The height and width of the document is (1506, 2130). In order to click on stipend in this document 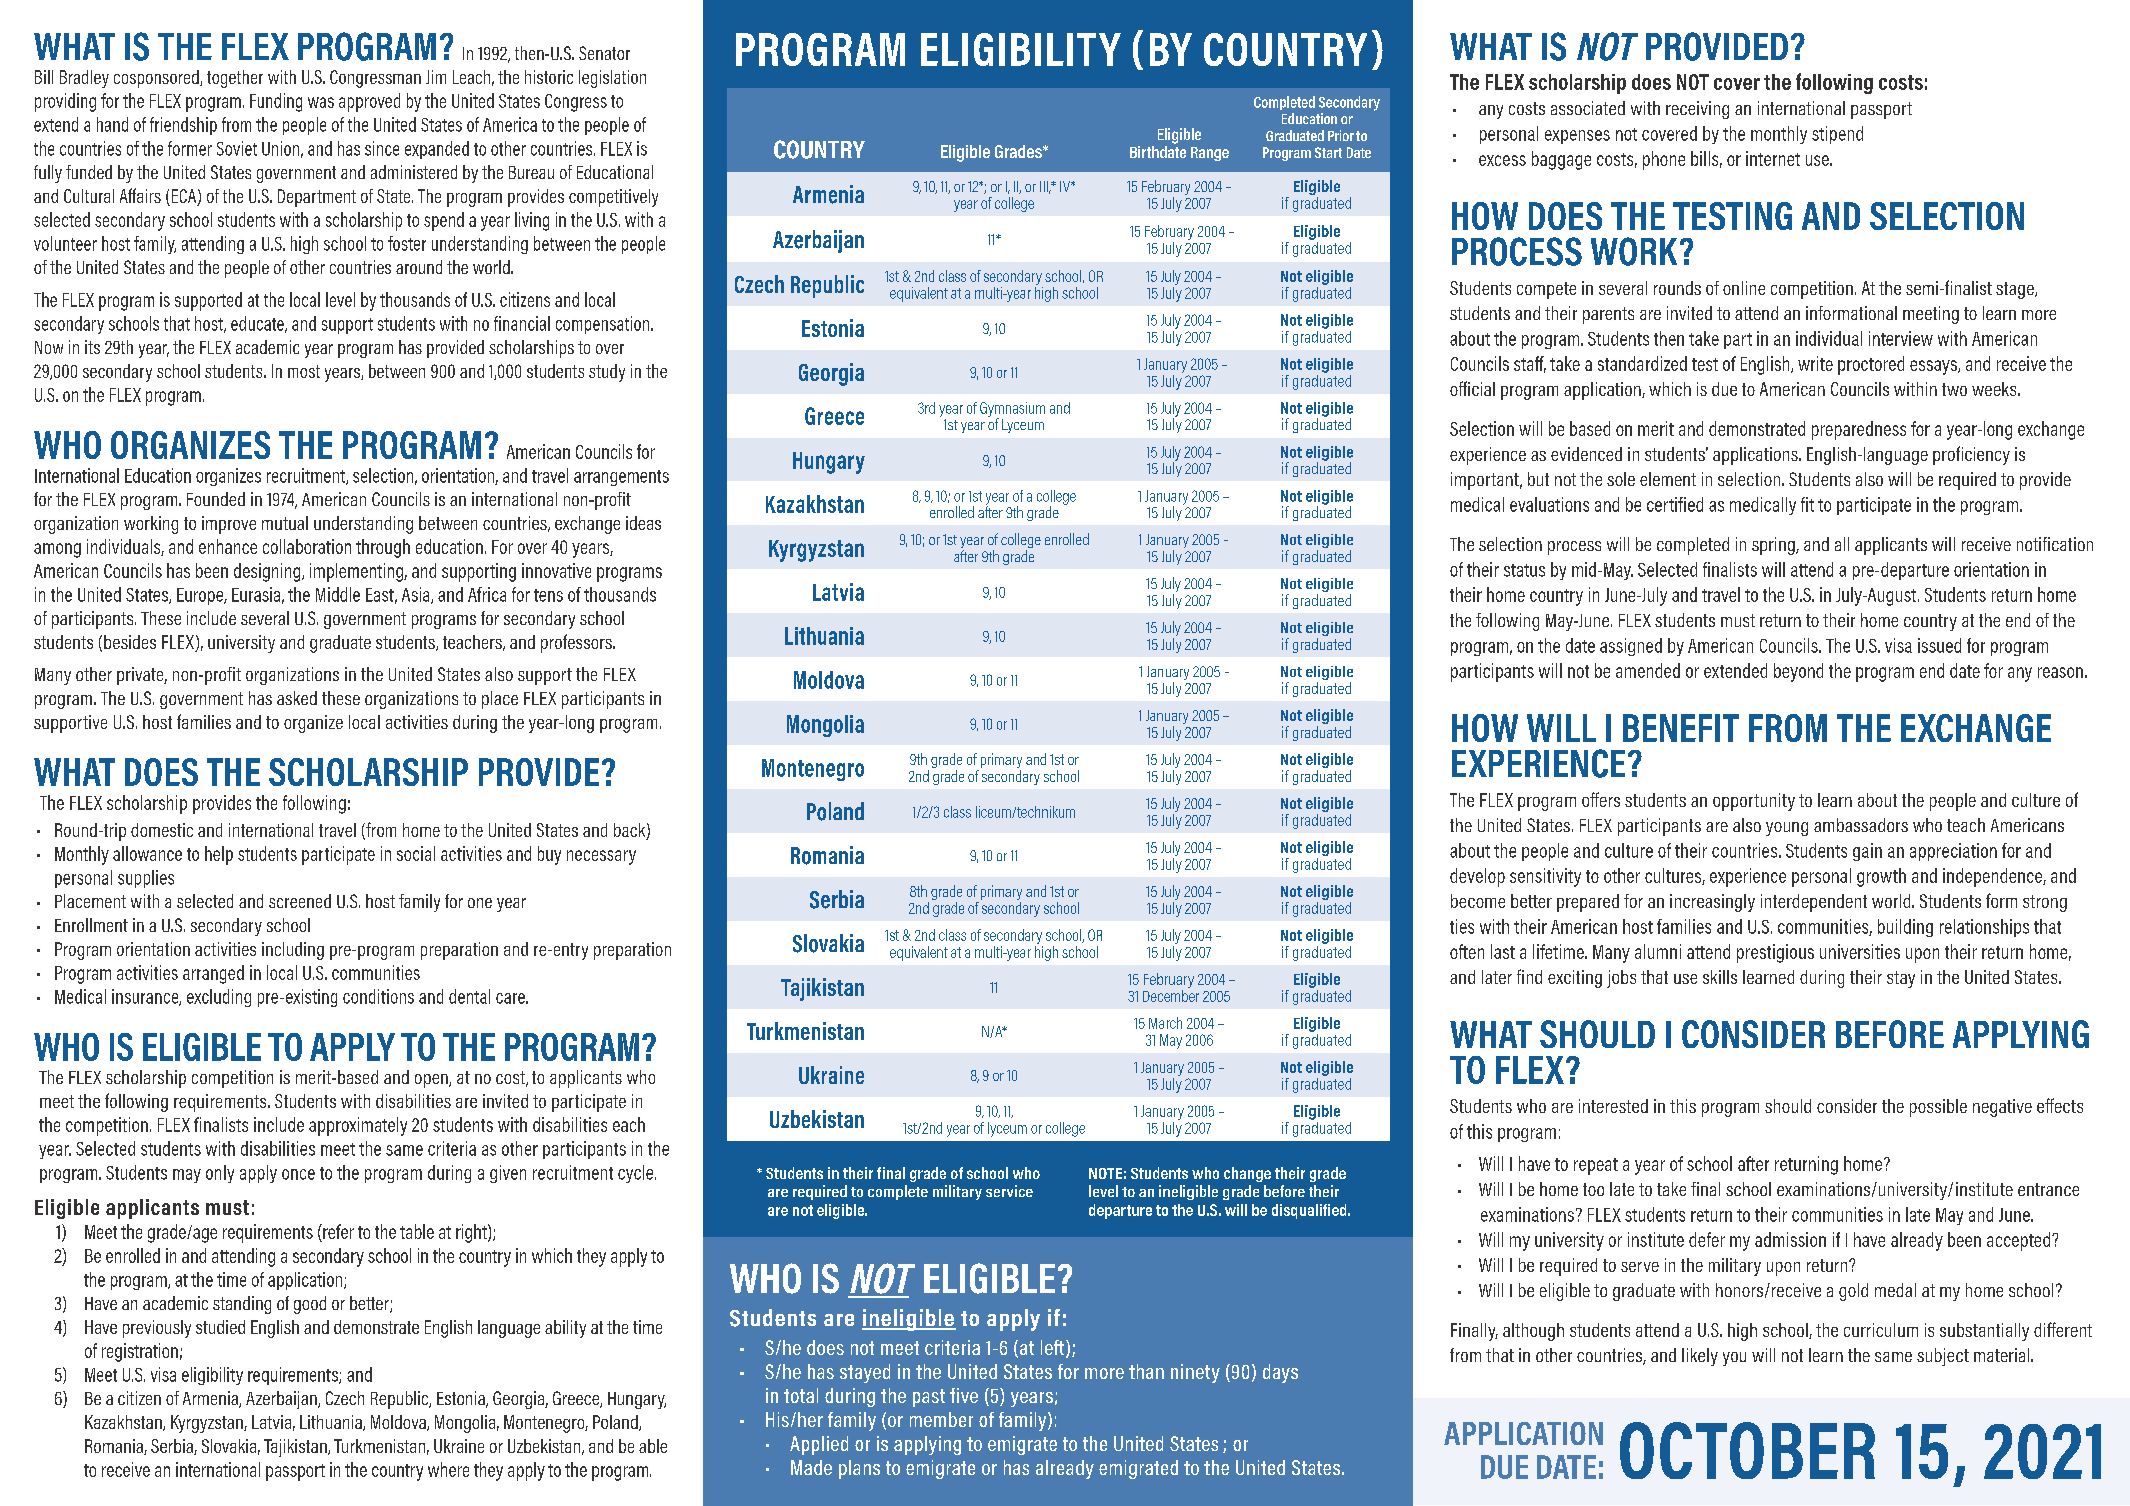, I will do `click(1837, 135)`.
